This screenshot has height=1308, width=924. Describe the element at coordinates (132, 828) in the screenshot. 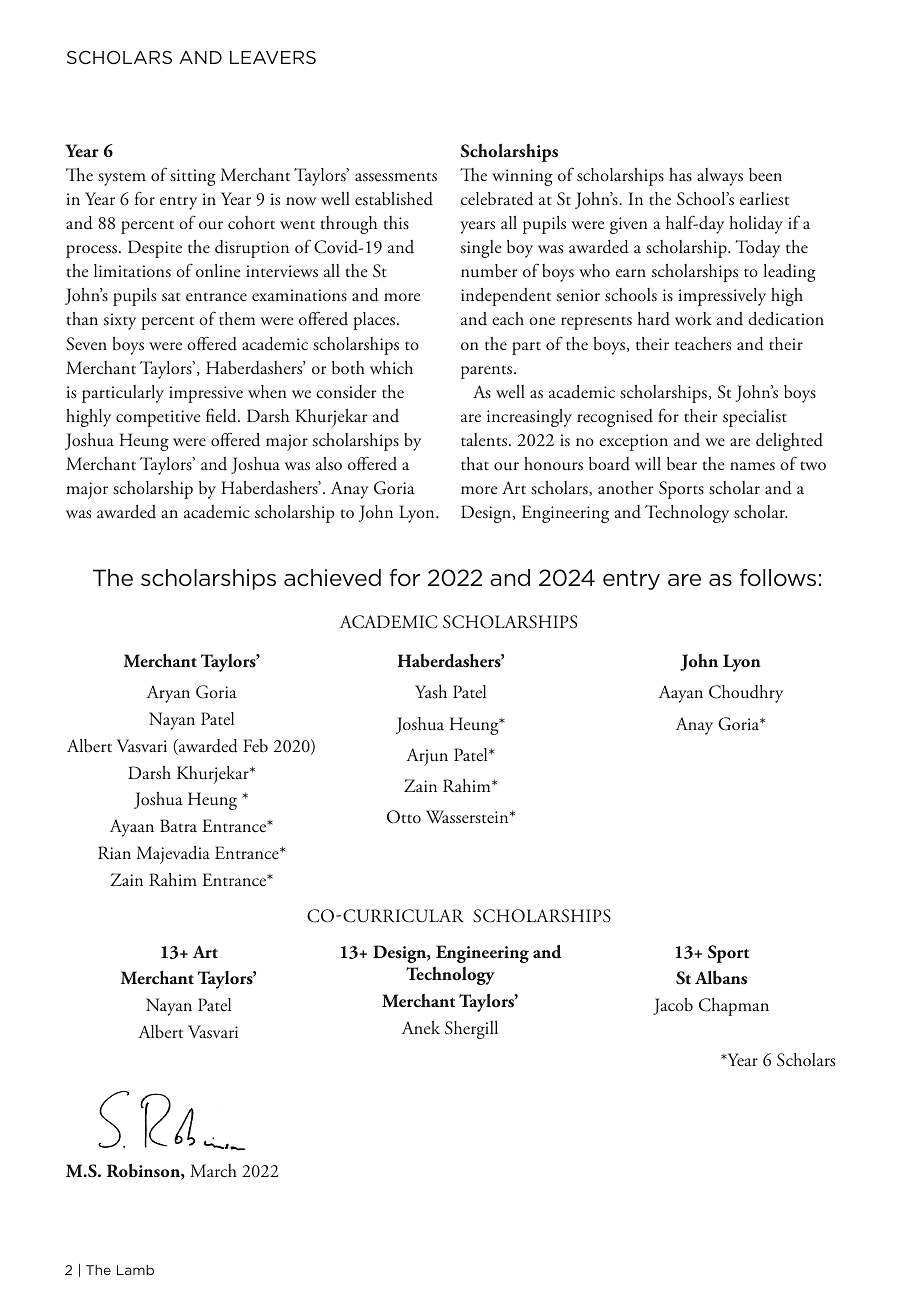

I see `Ayaan` at that location.
